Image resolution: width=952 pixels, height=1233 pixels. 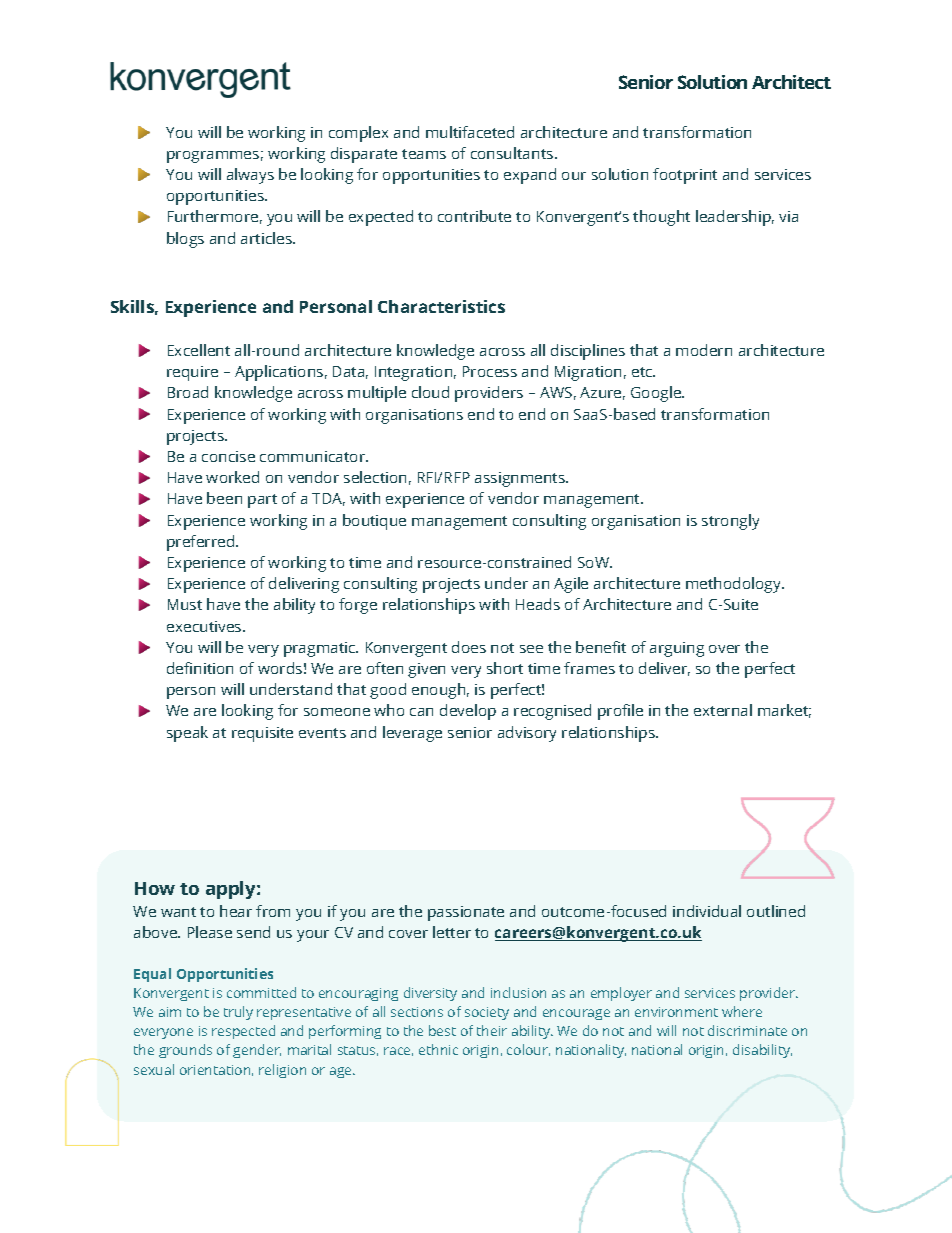 What do you see at coordinates (492, 1030) in the document?
I see `their` at bounding box center [492, 1030].
